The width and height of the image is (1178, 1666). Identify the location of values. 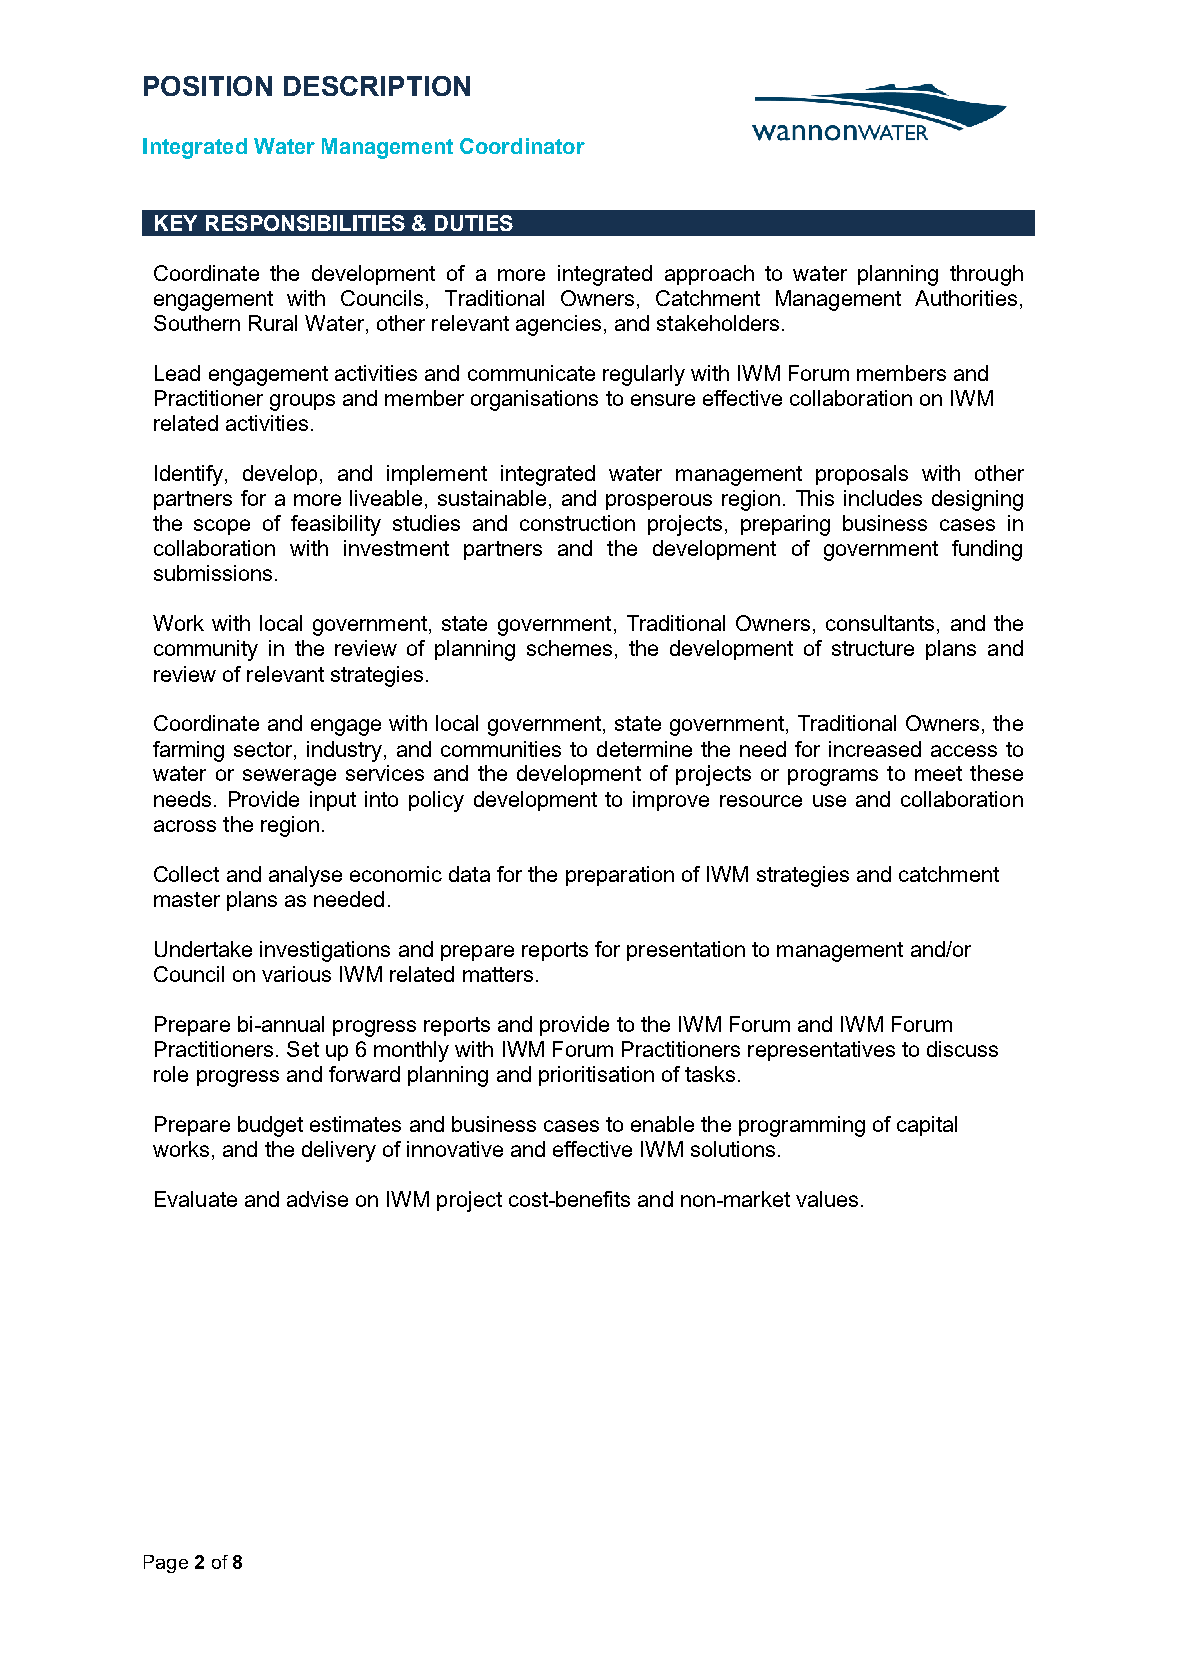
(827, 1199).
